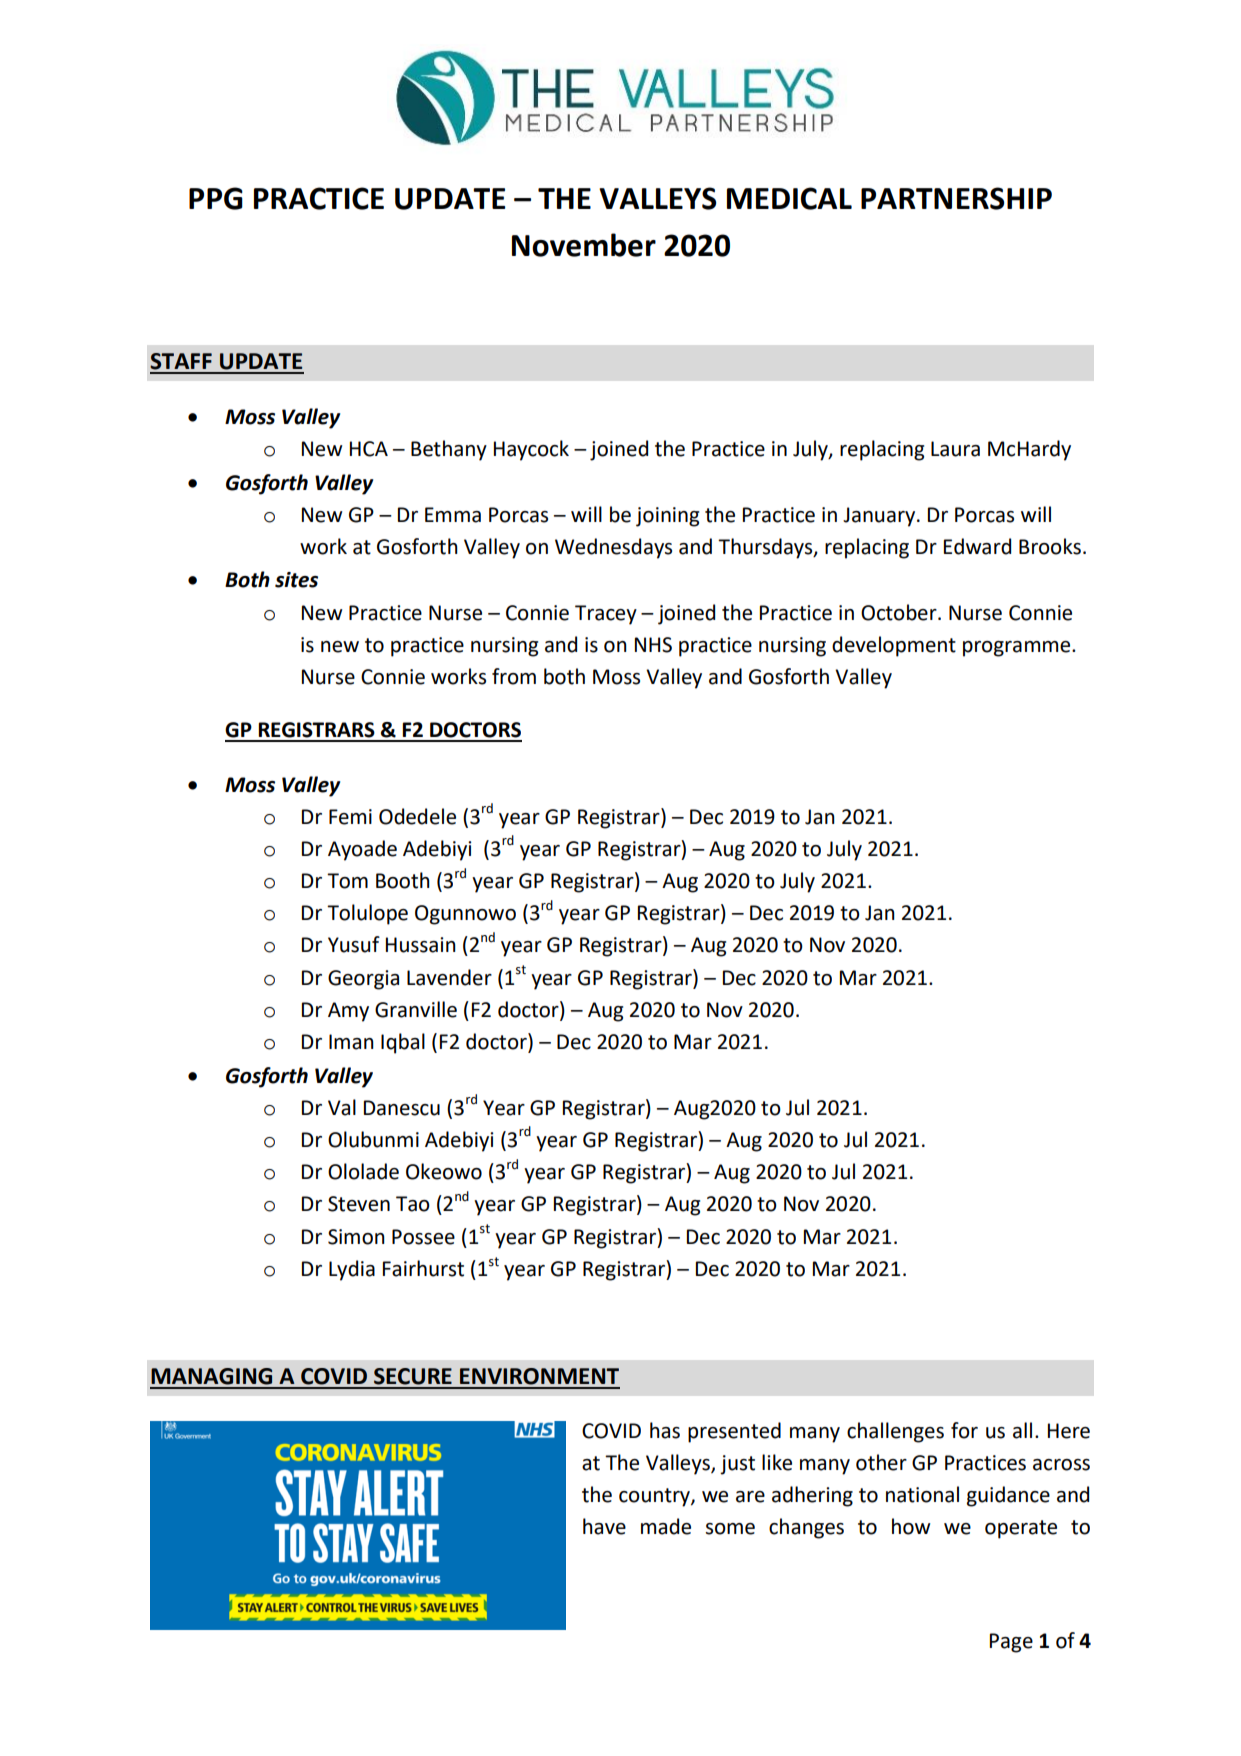  Describe the element at coordinates (216, 198) in the image. I see `PPG` at that location.
